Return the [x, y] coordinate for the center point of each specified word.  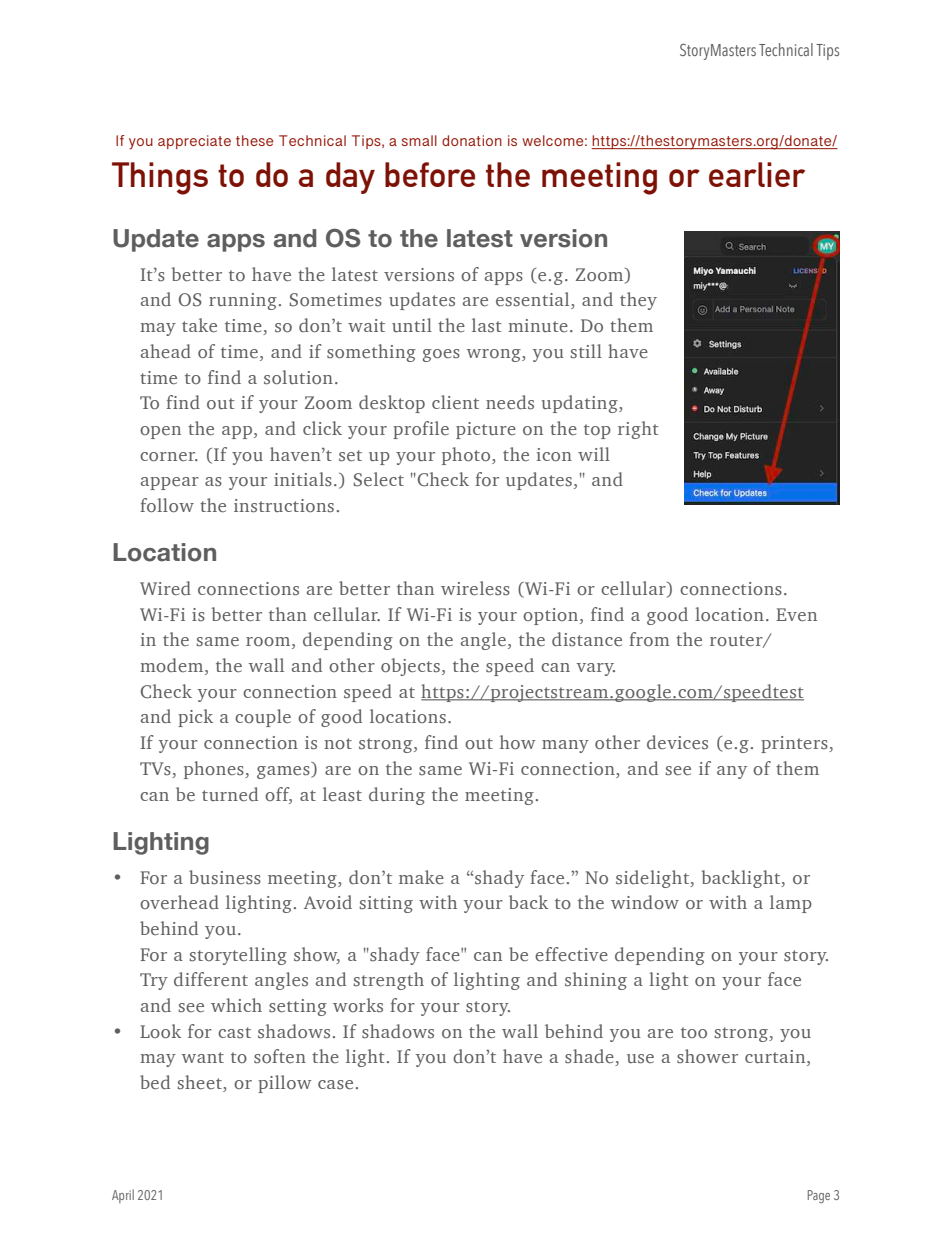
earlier [757, 174]
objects [410, 667]
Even [796, 614]
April [123, 1196]
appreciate [194, 142]
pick [195, 718]
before [430, 174]
